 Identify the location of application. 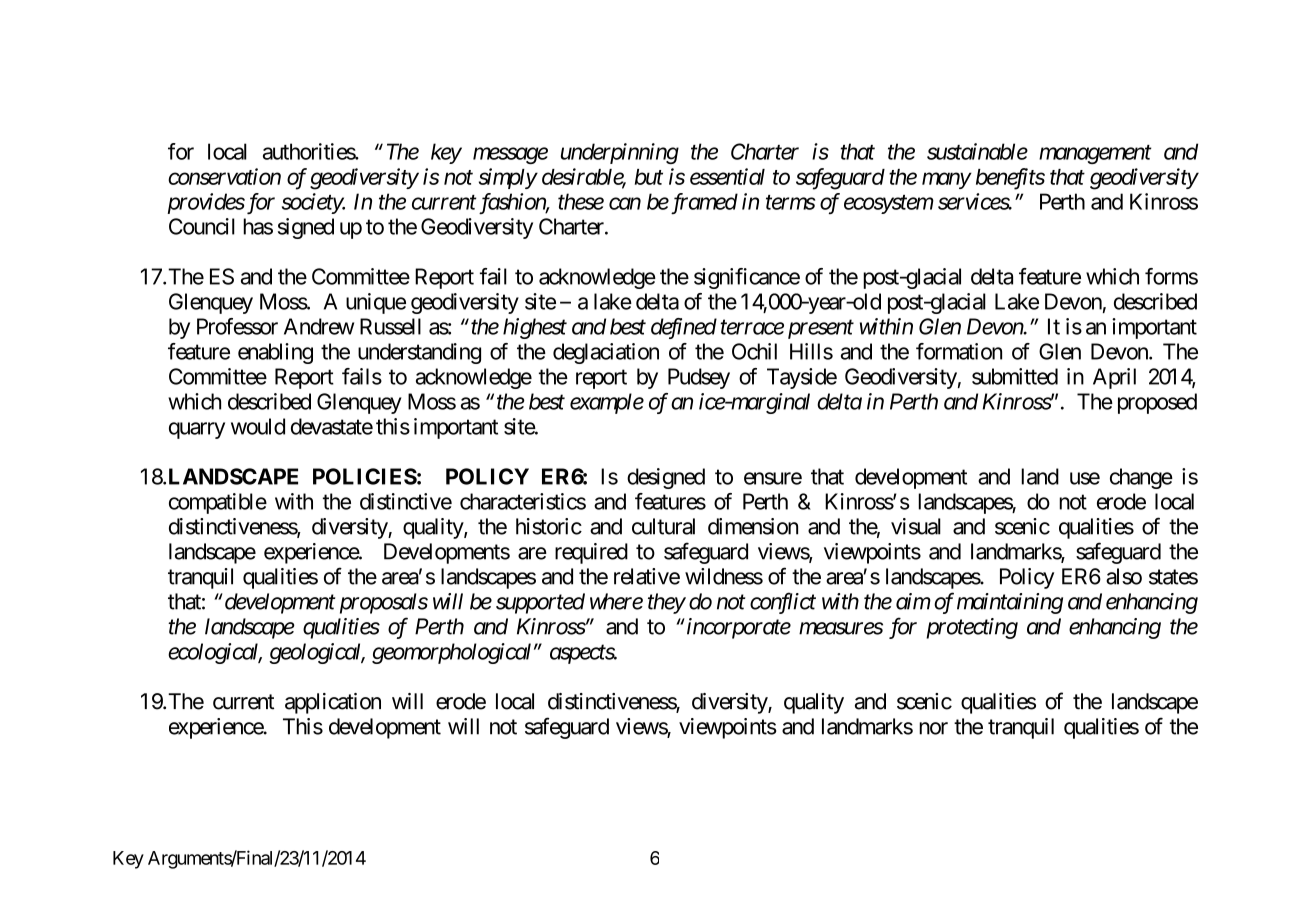
(333, 703).
